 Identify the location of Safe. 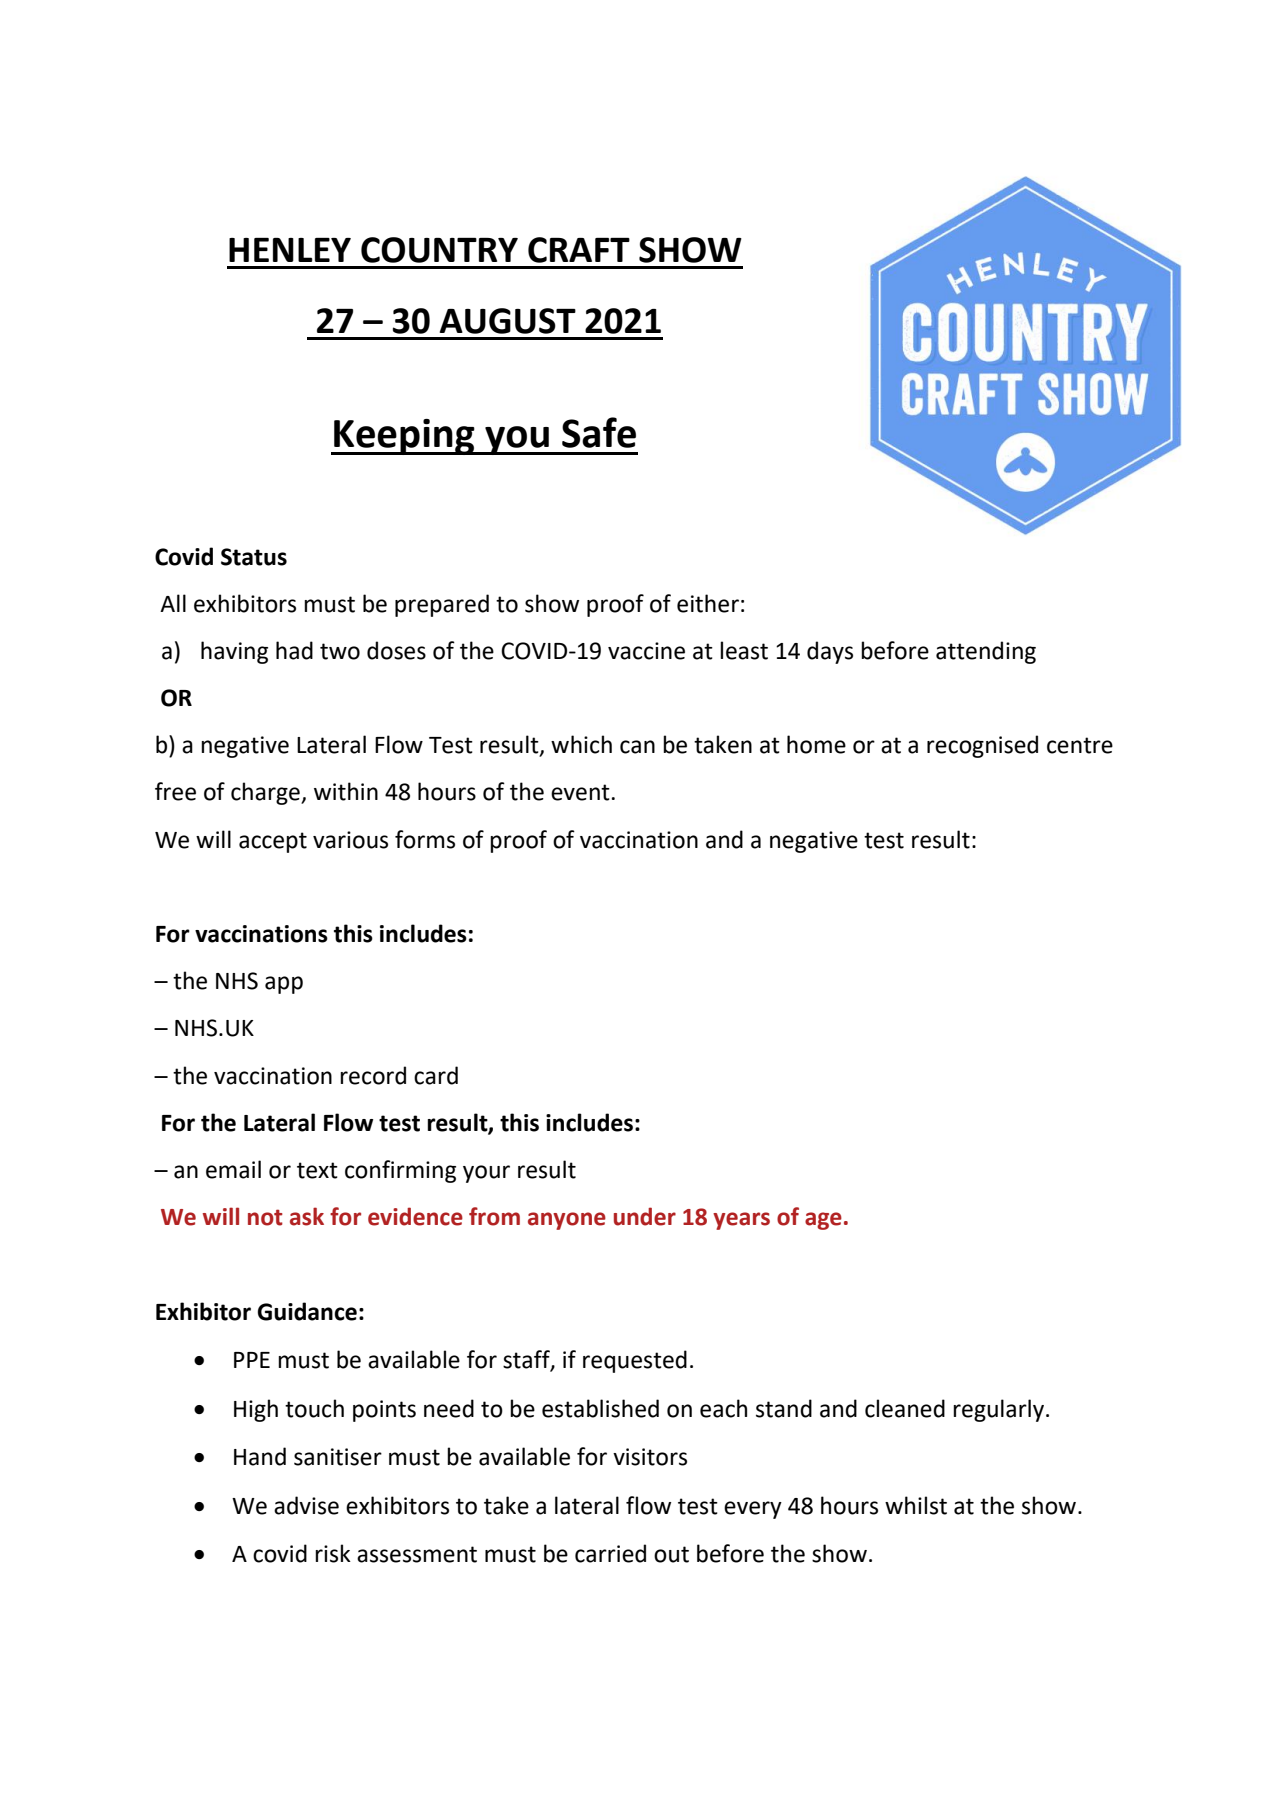
(599, 432).
